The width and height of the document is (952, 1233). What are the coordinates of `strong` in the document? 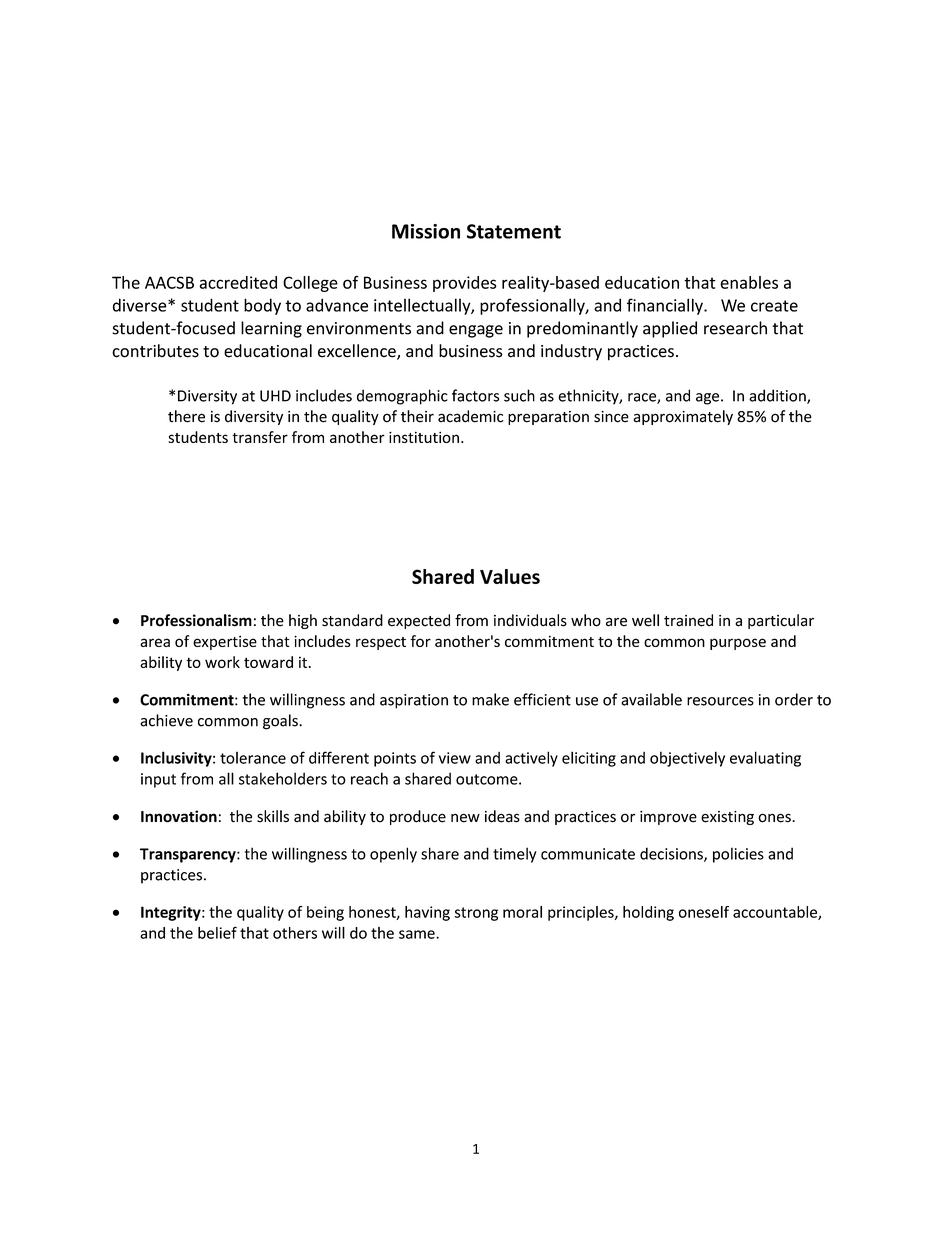 It's located at (476, 914).
